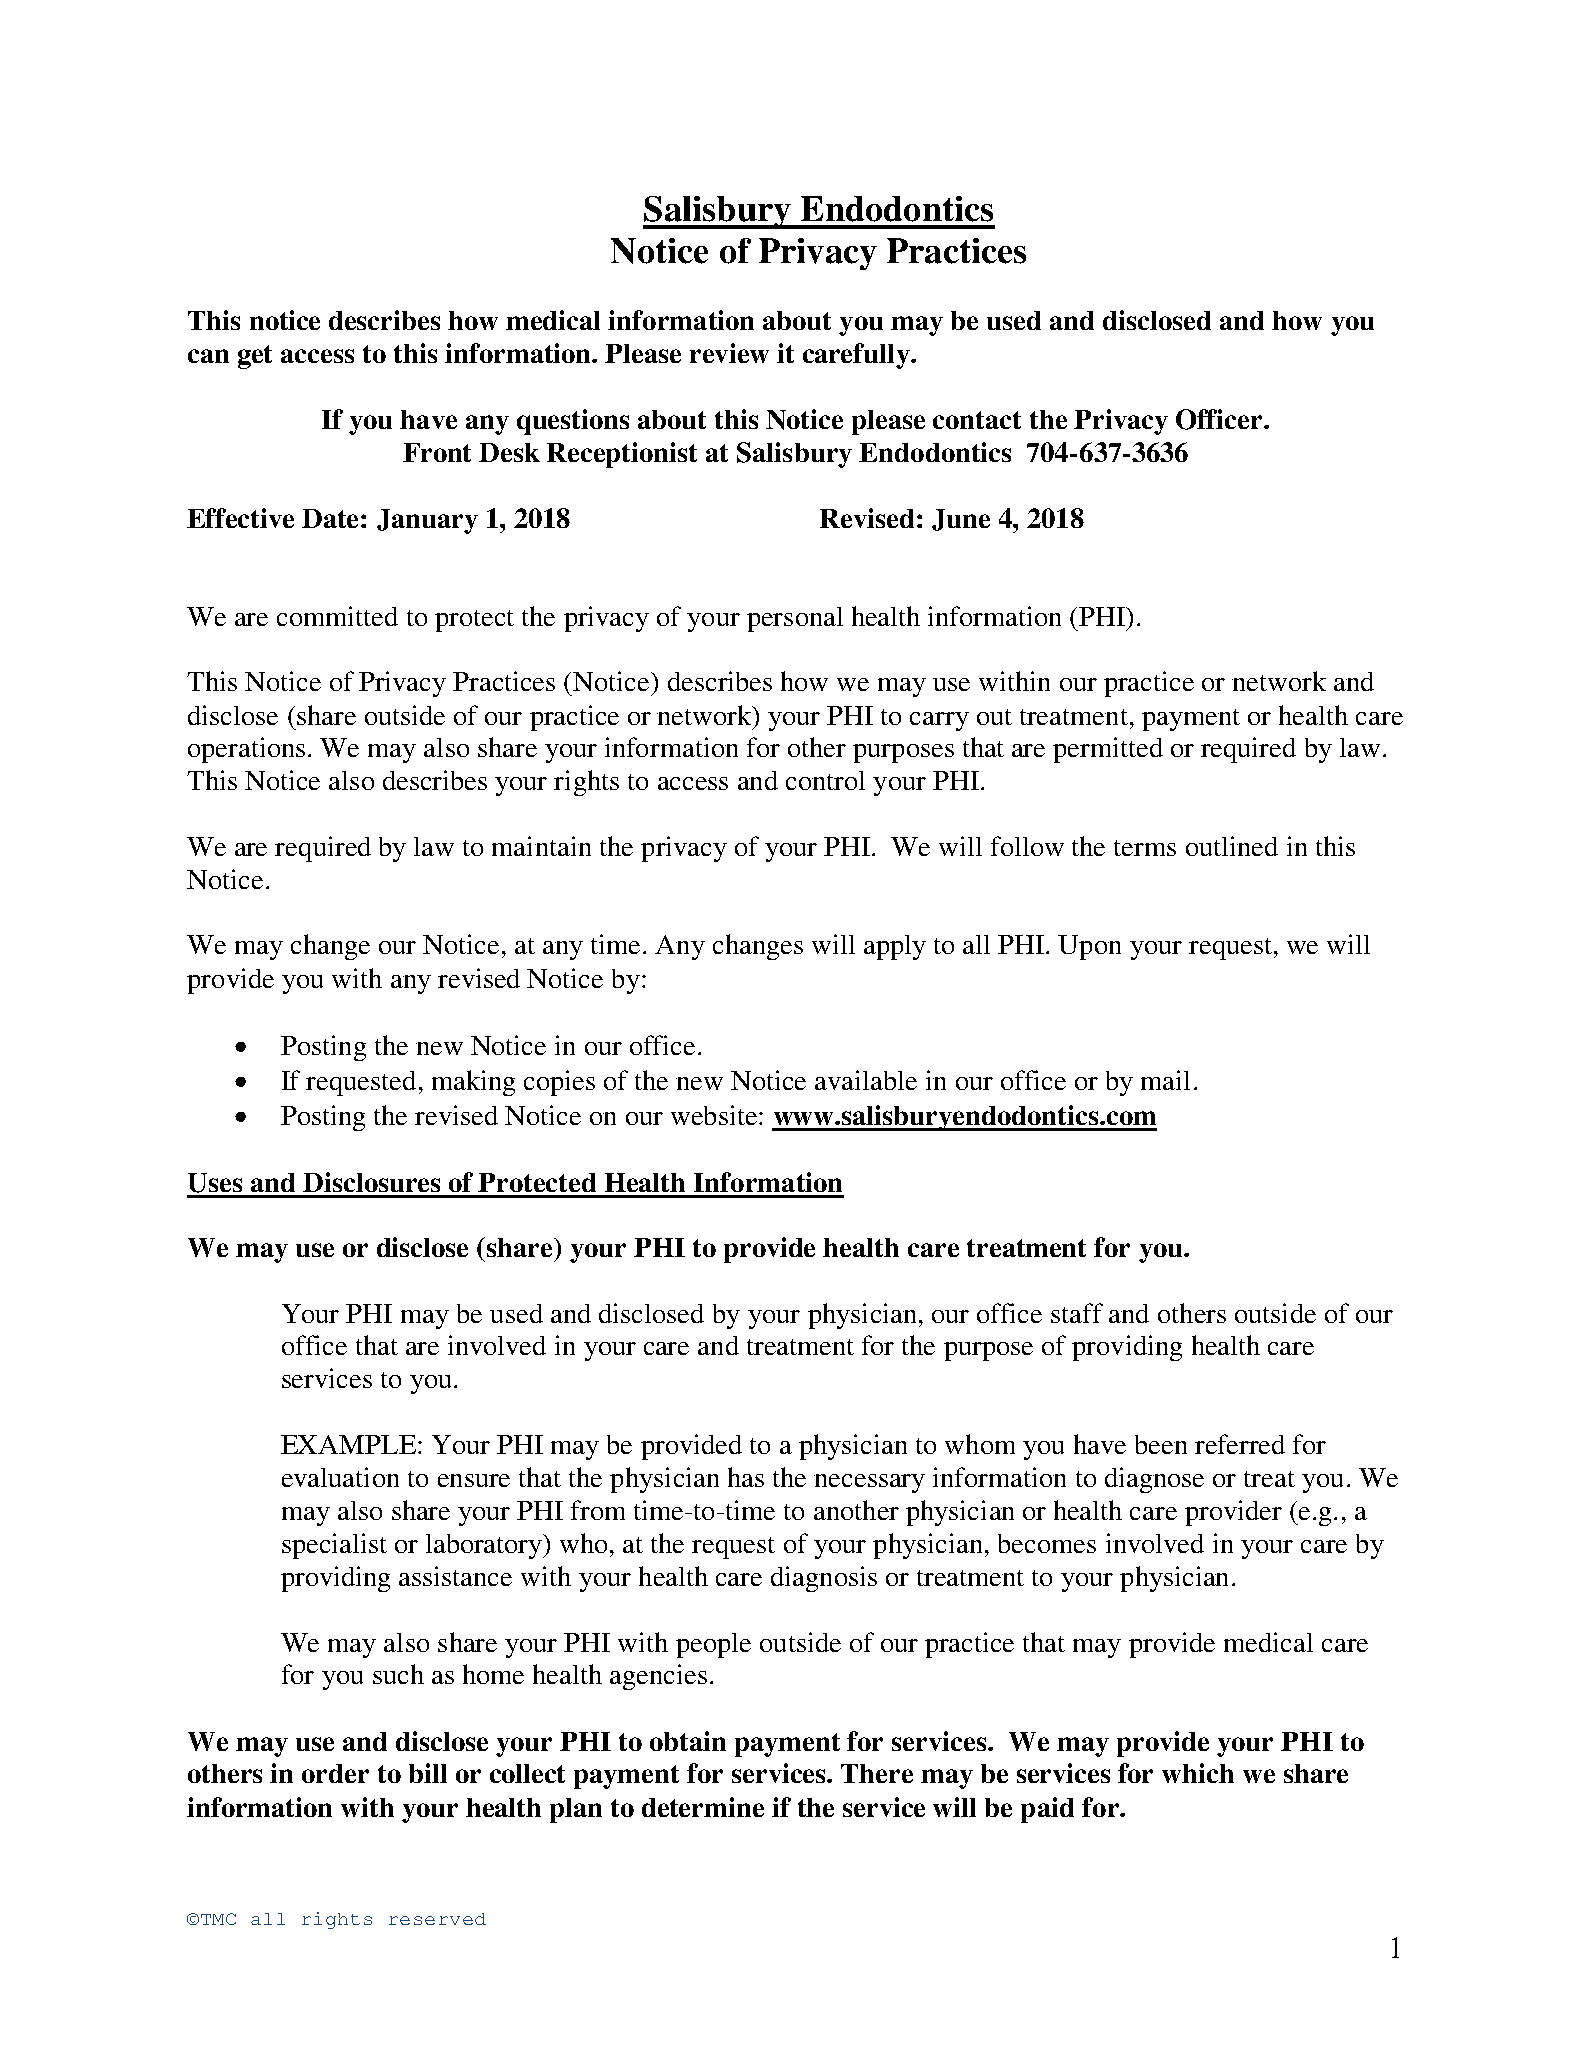 The width and height of the screenshot is (1591, 2059). Describe the element at coordinates (371, 1182) in the screenshot. I see `Disclosures` at that location.
